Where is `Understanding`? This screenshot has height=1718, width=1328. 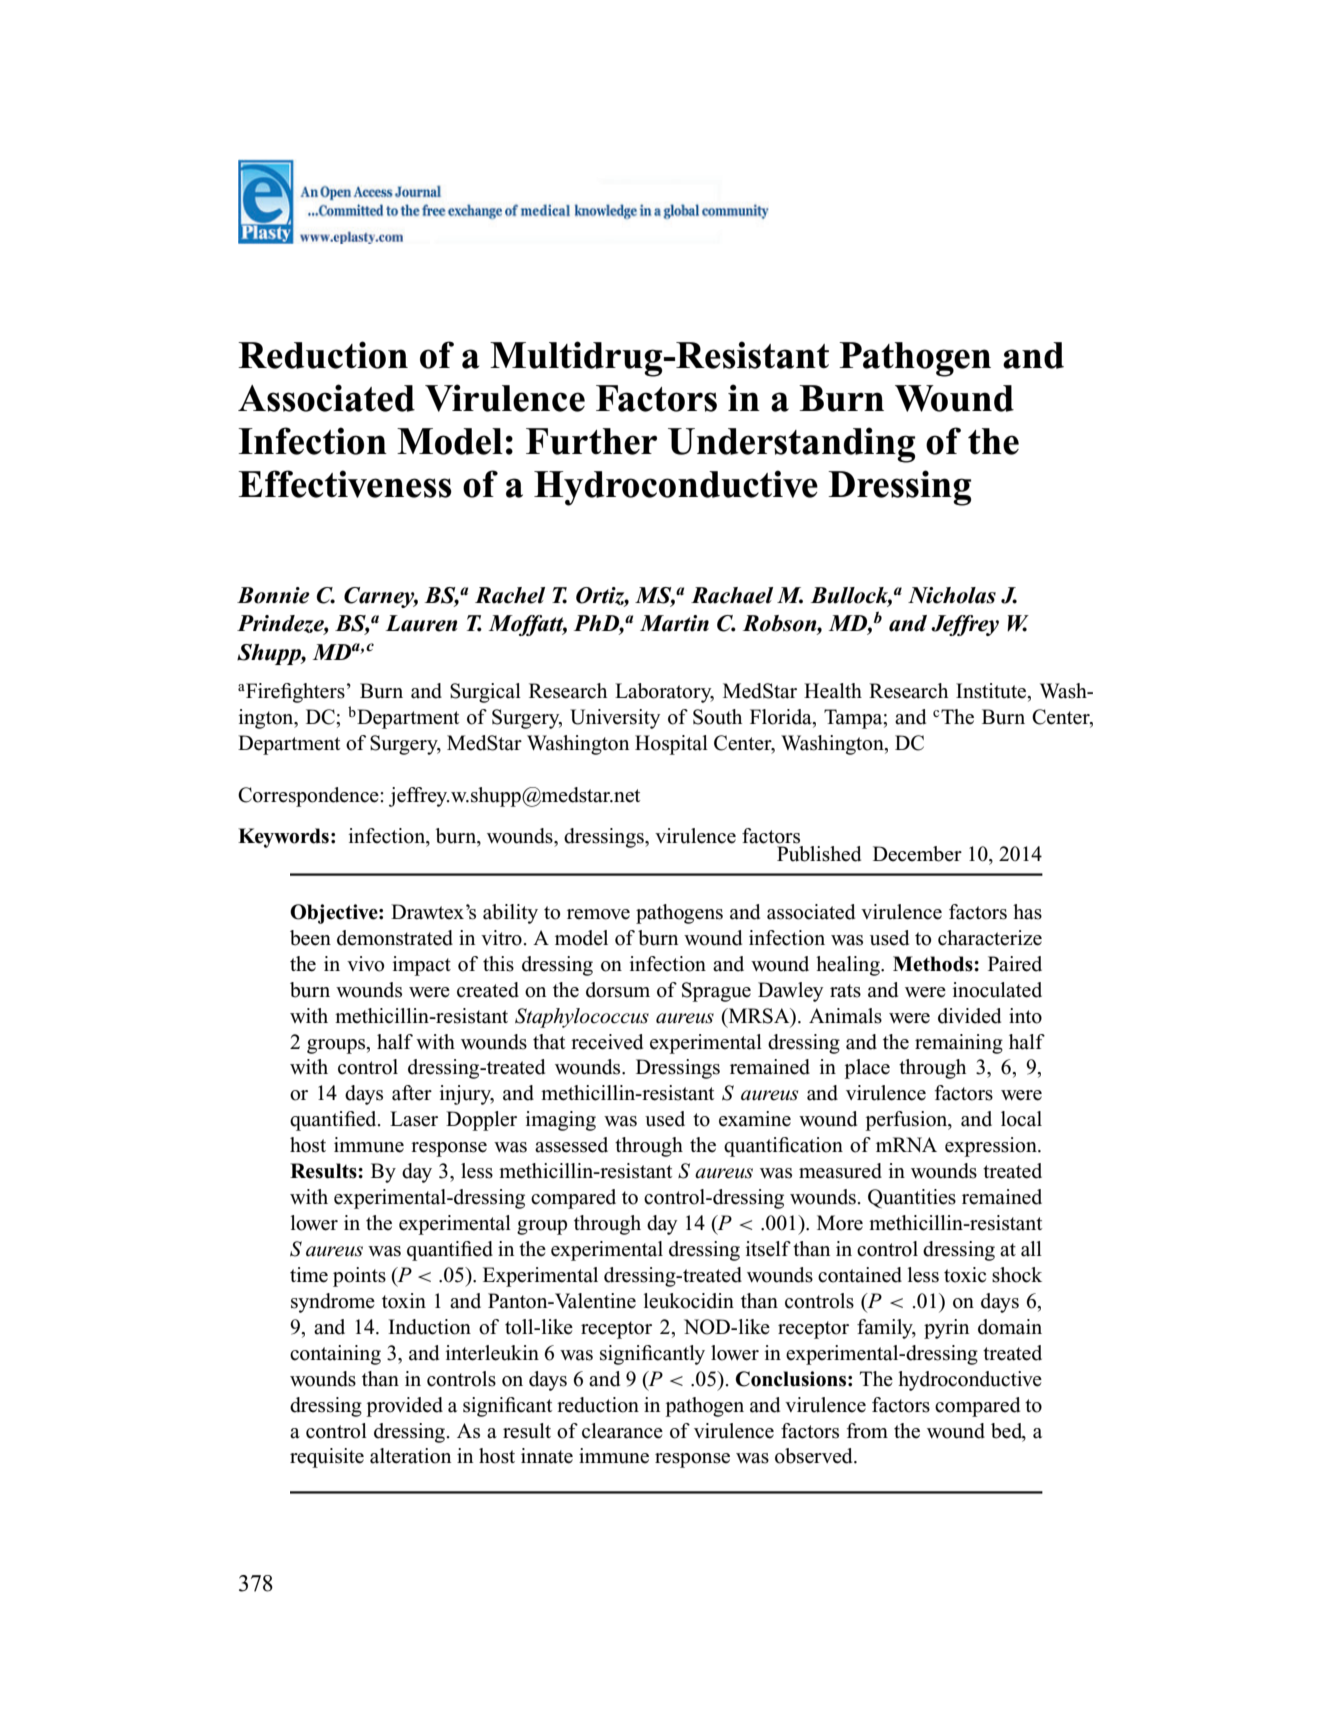
Understanding is located at coordinates (791, 445).
